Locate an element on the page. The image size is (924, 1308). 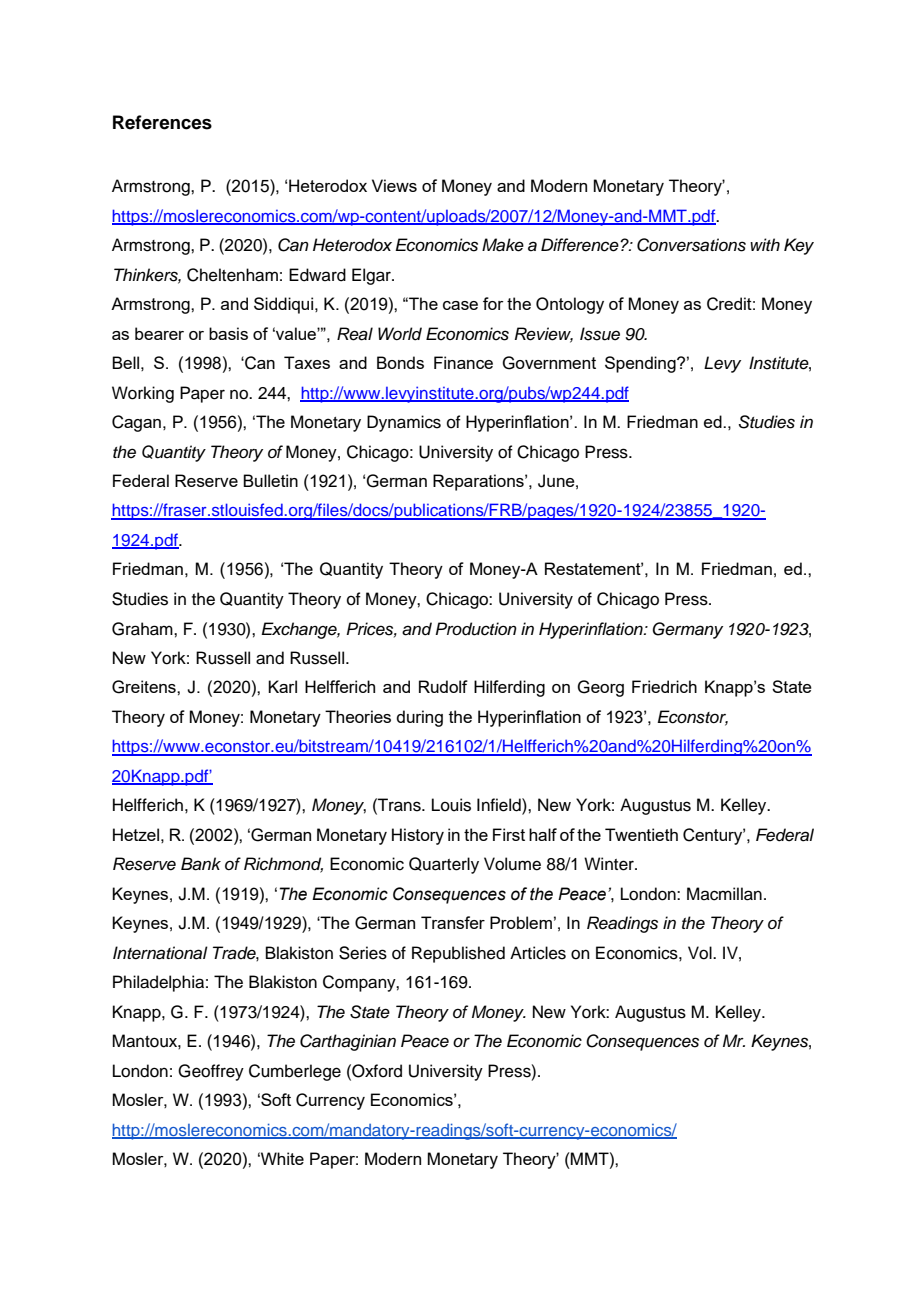
References is located at coordinates (162, 122).
